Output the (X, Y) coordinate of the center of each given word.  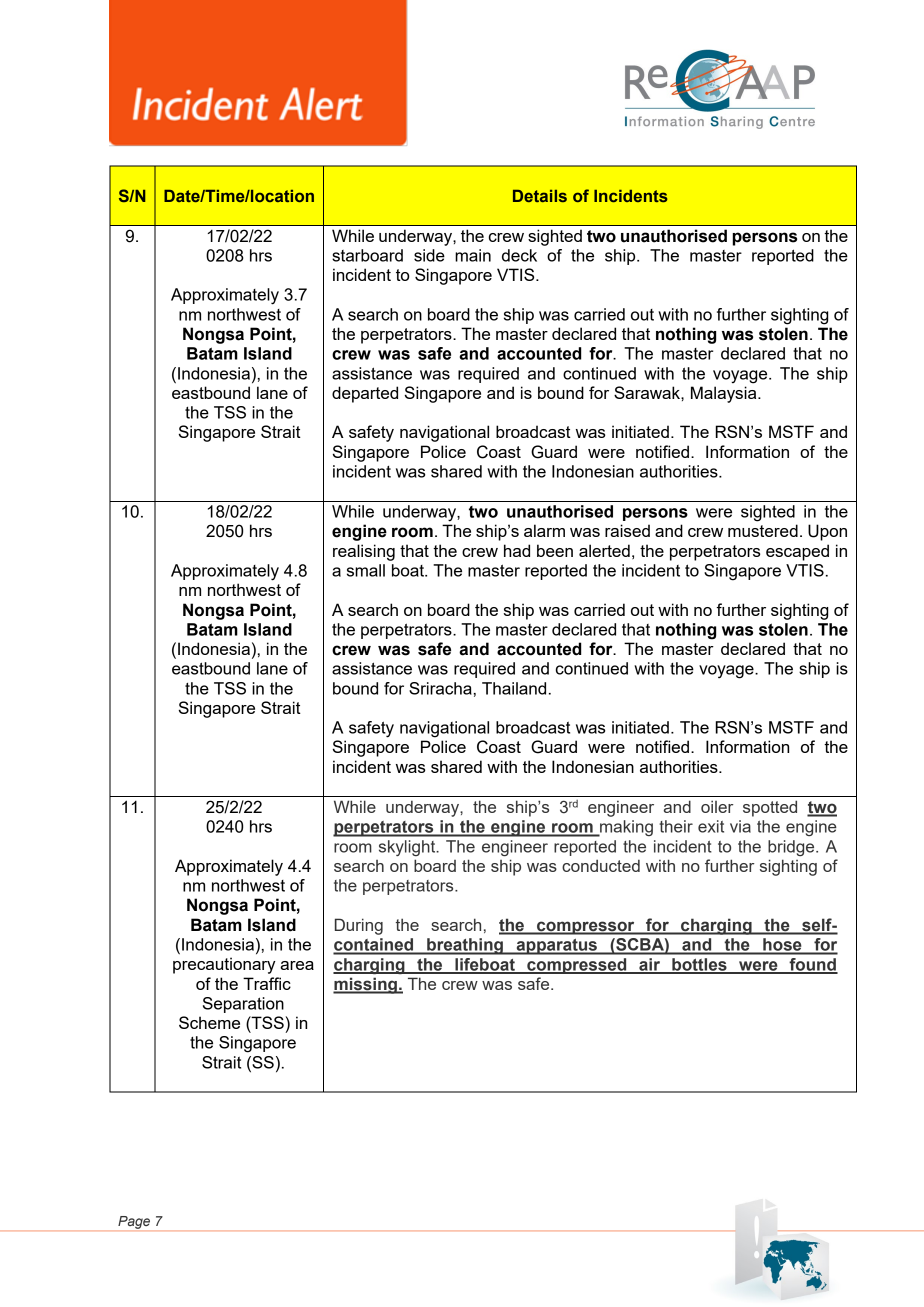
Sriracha (440, 688)
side (429, 255)
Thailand (514, 688)
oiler (717, 806)
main (473, 255)
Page (134, 1222)
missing (366, 985)
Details (540, 196)
